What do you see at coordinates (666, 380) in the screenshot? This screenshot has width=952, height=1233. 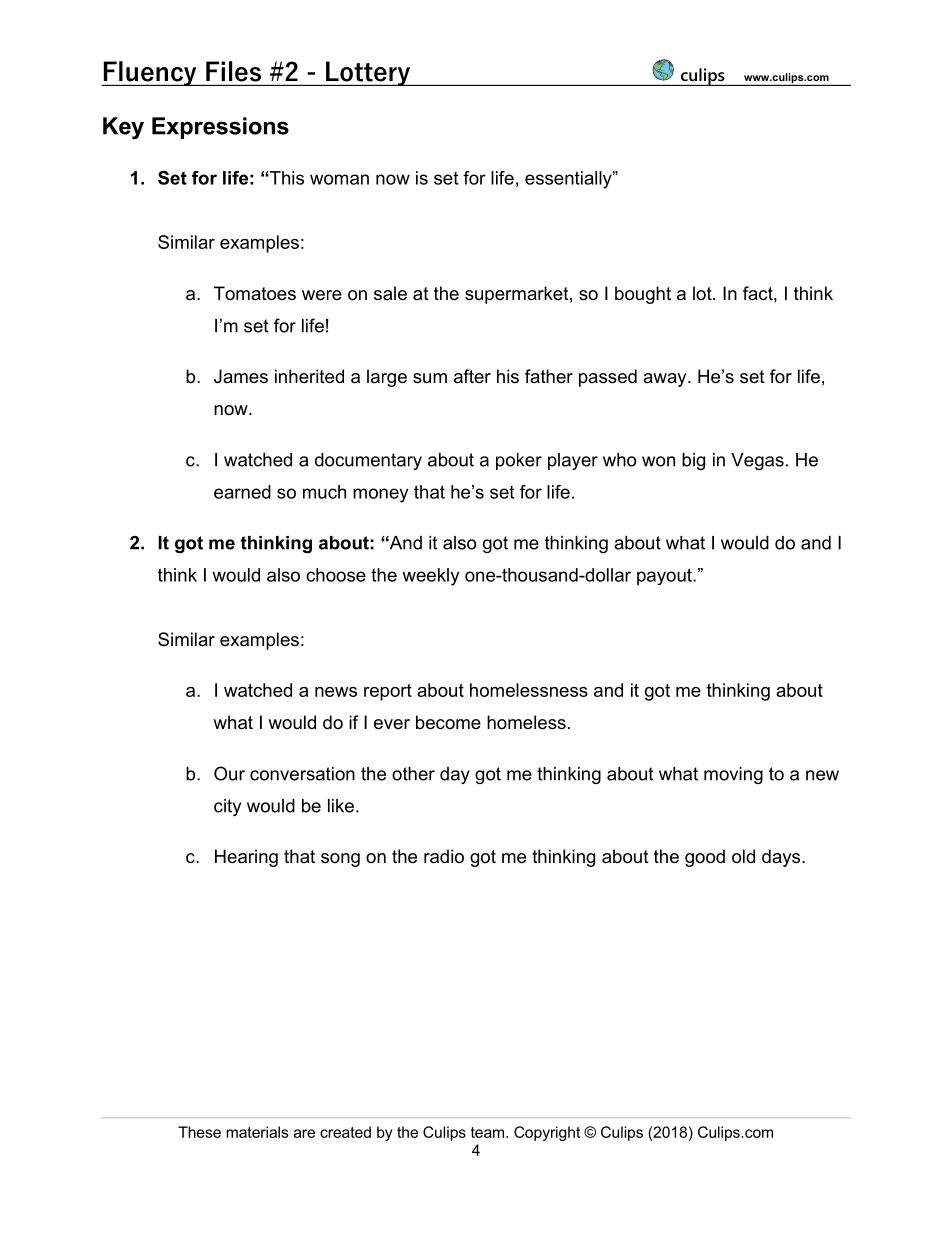 I see `away` at bounding box center [666, 380].
